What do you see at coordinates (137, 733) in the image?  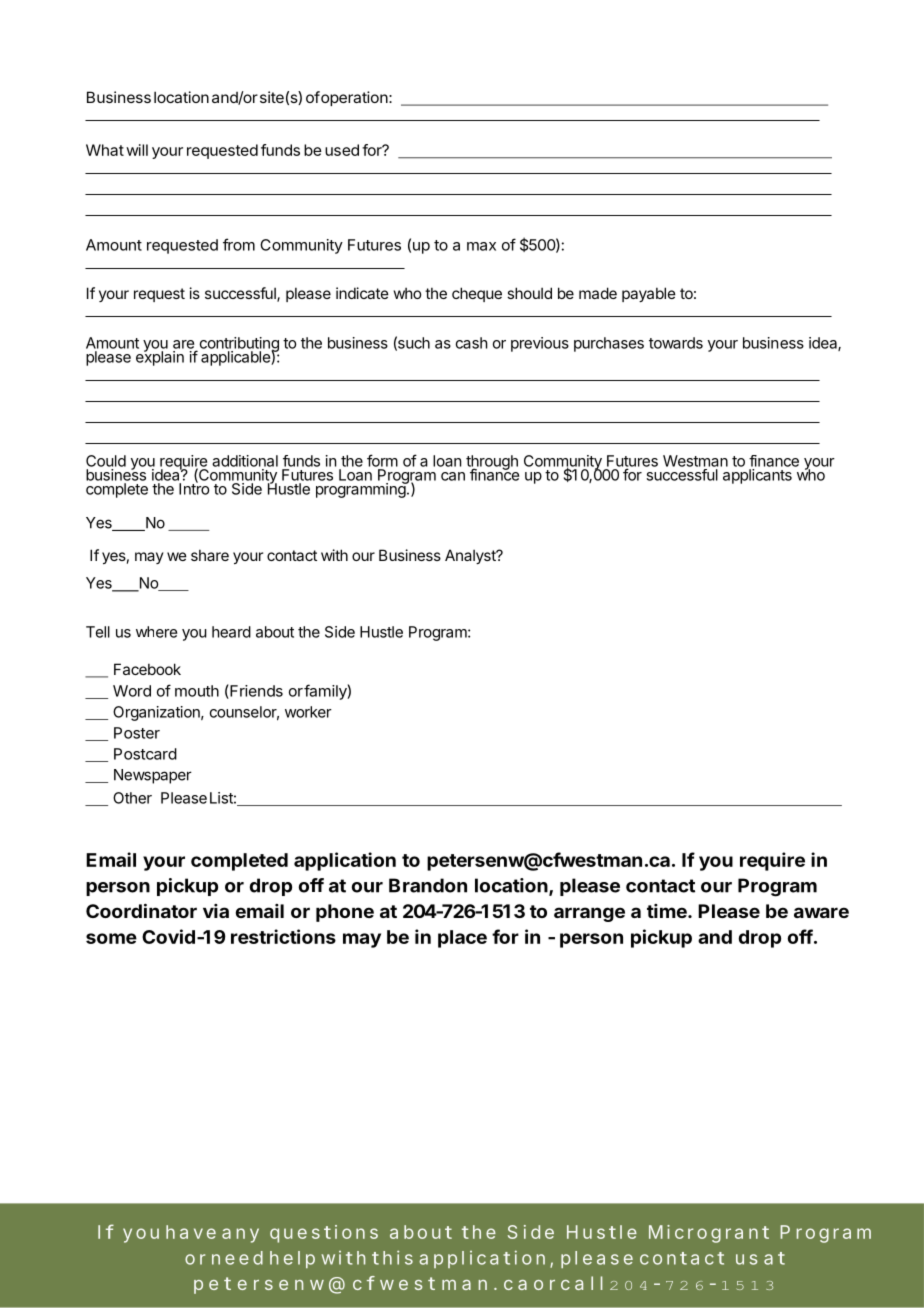 I see `Poster` at bounding box center [137, 733].
